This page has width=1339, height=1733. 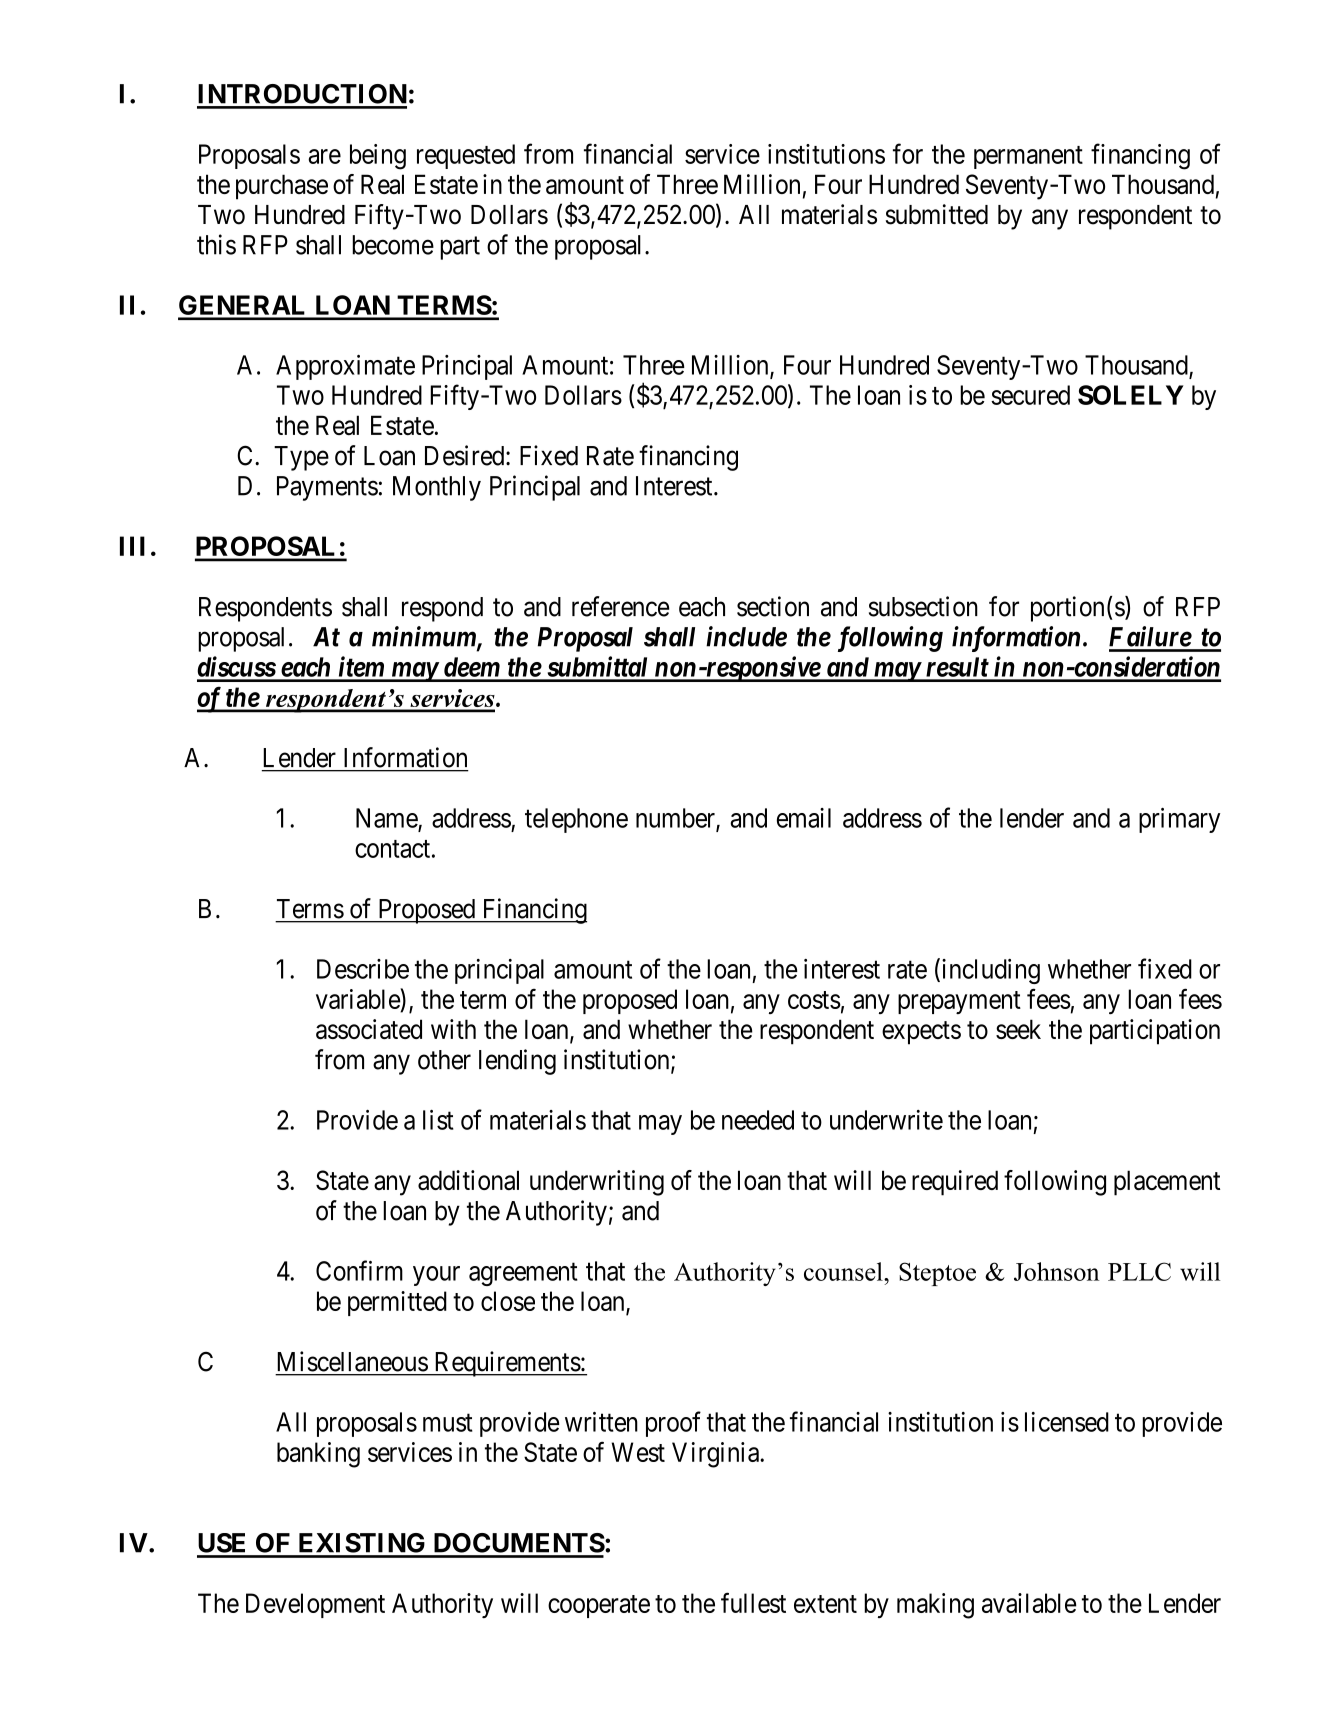 What do you see at coordinates (1029, 1603) in the page?
I see `available` at bounding box center [1029, 1603].
